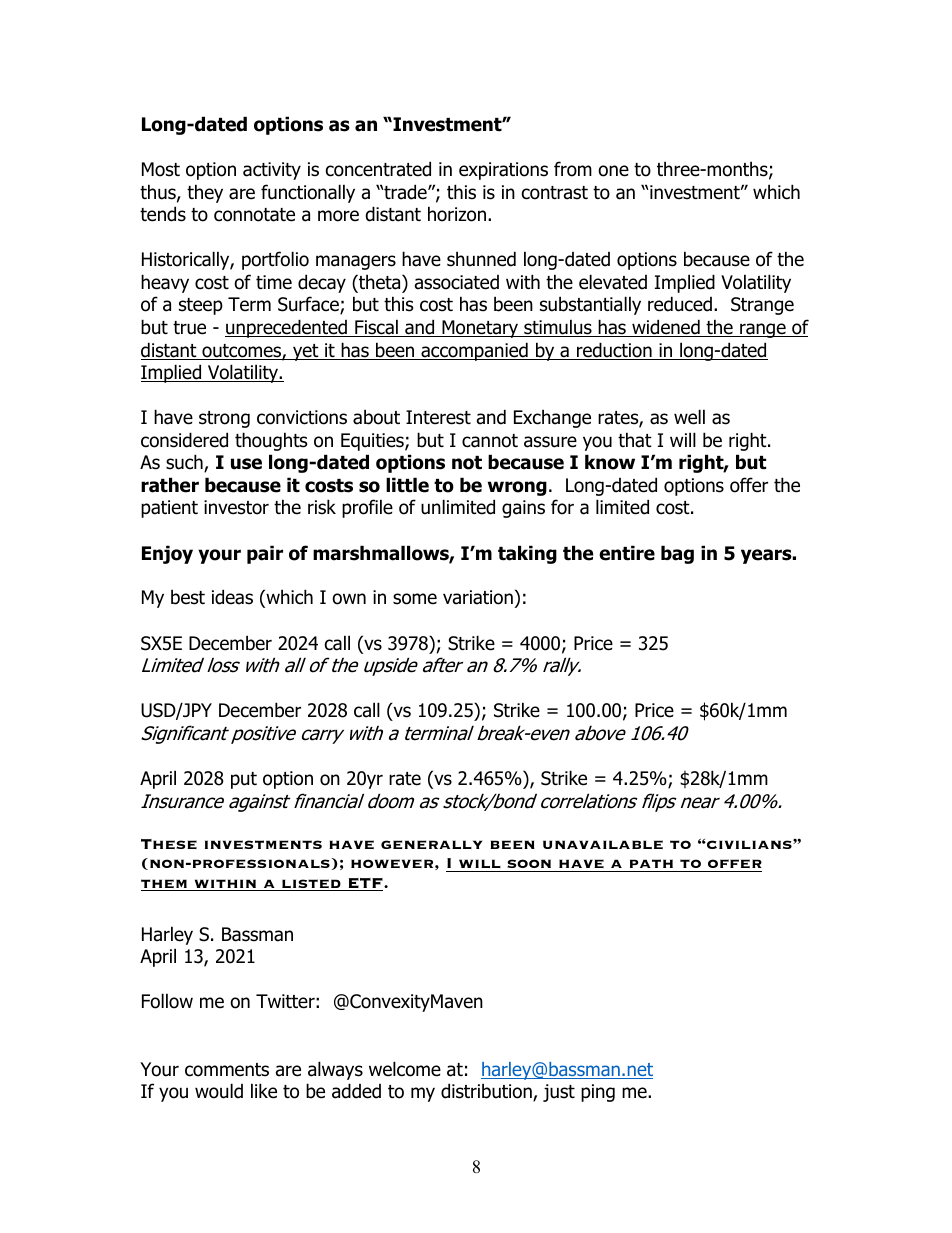  Describe the element at coordinates (205, 193) in the image. I see `they` at that location.
